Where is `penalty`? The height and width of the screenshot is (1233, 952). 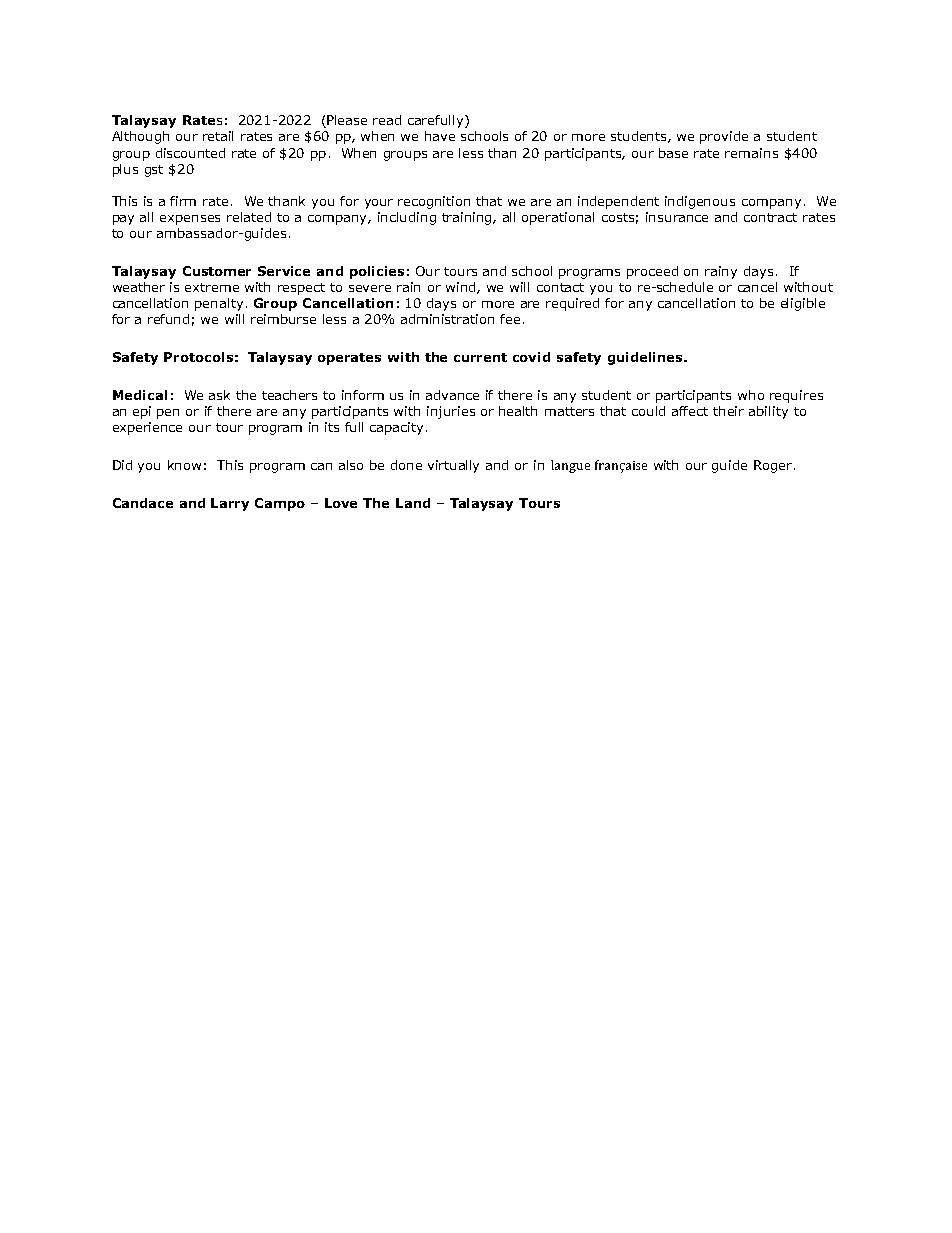 penalty is located at coordinates (219, 304).
